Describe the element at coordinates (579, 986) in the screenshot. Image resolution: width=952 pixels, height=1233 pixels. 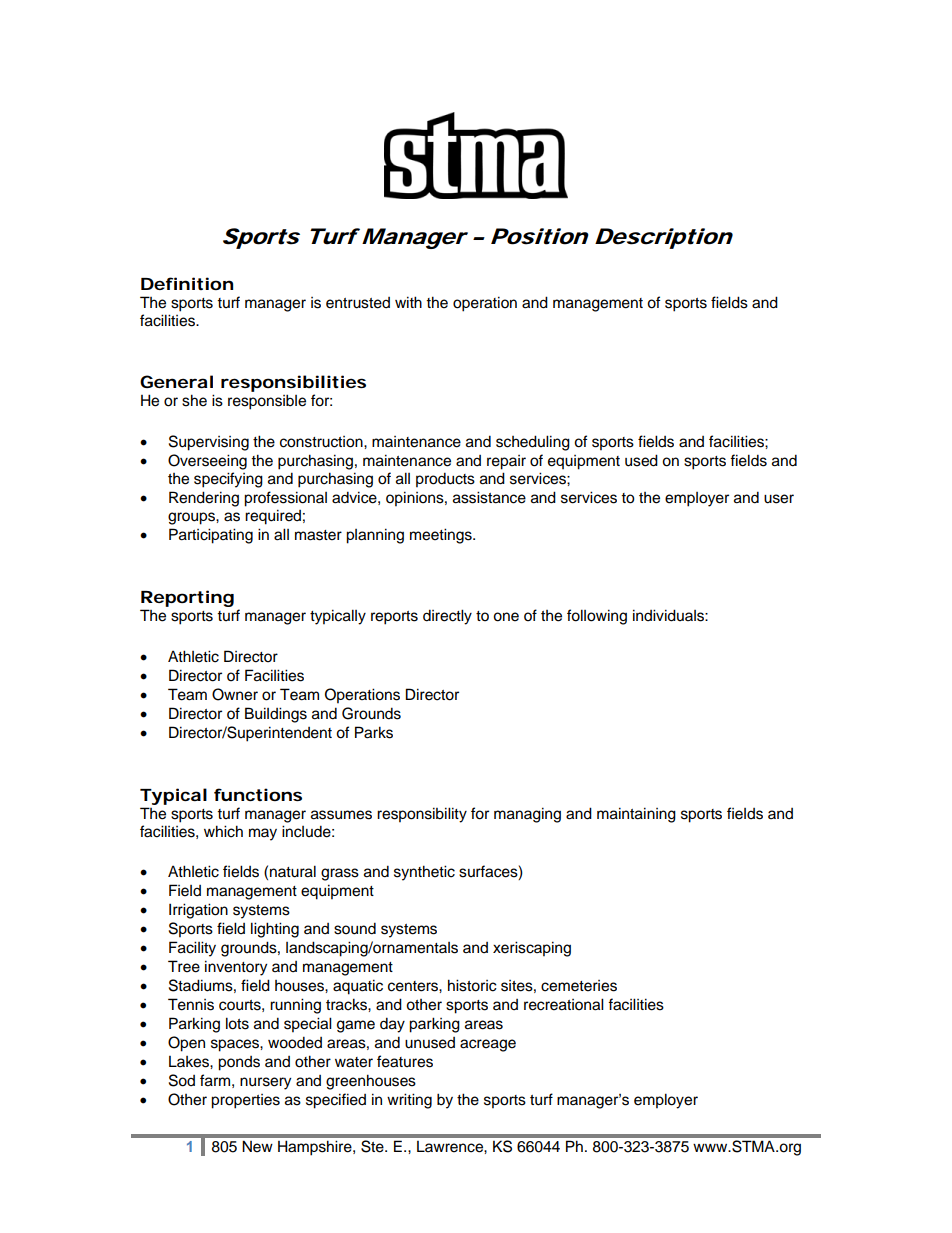
I see `cemeteries` at that location.
